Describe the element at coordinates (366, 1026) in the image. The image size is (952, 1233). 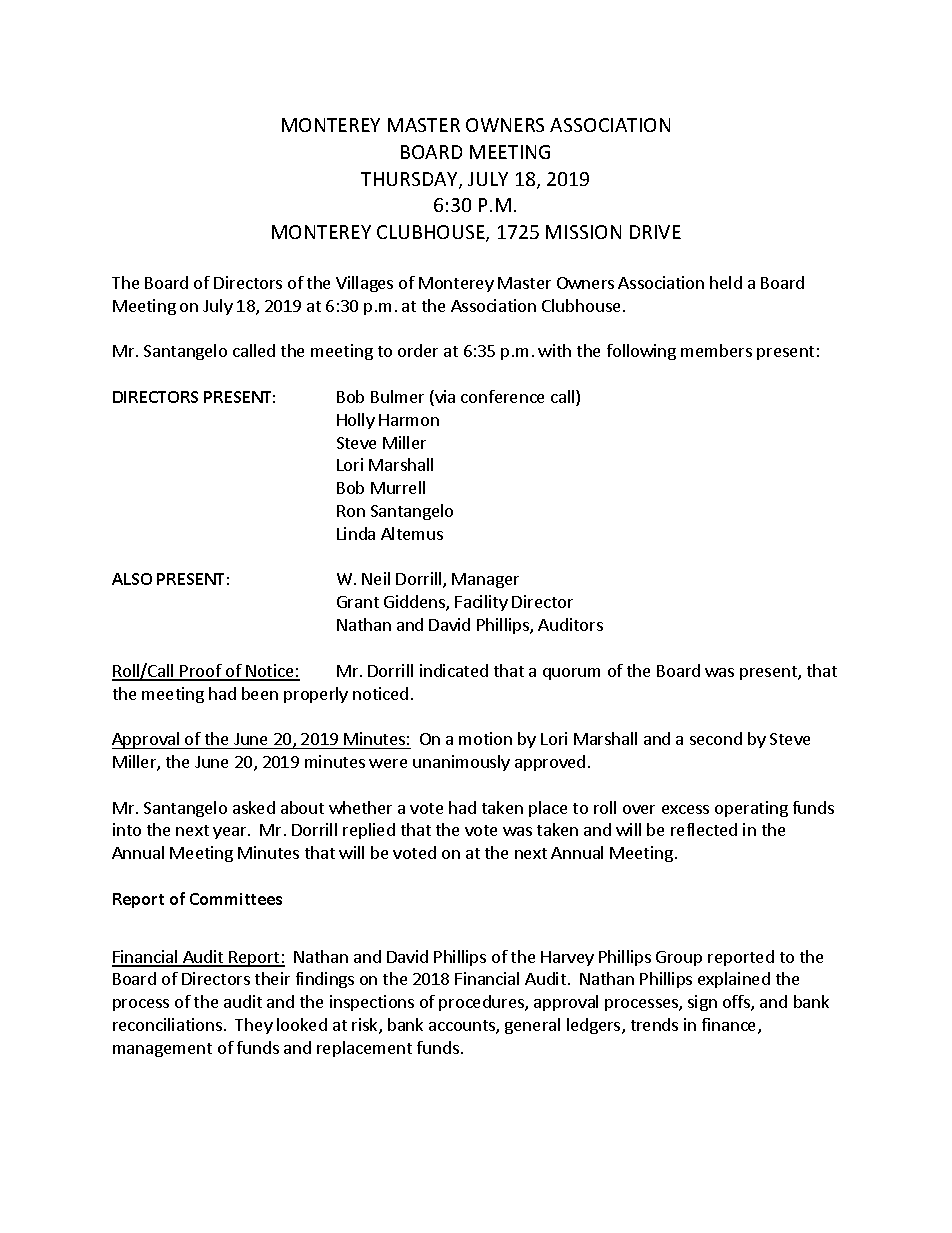
I see `risk` at that location.
